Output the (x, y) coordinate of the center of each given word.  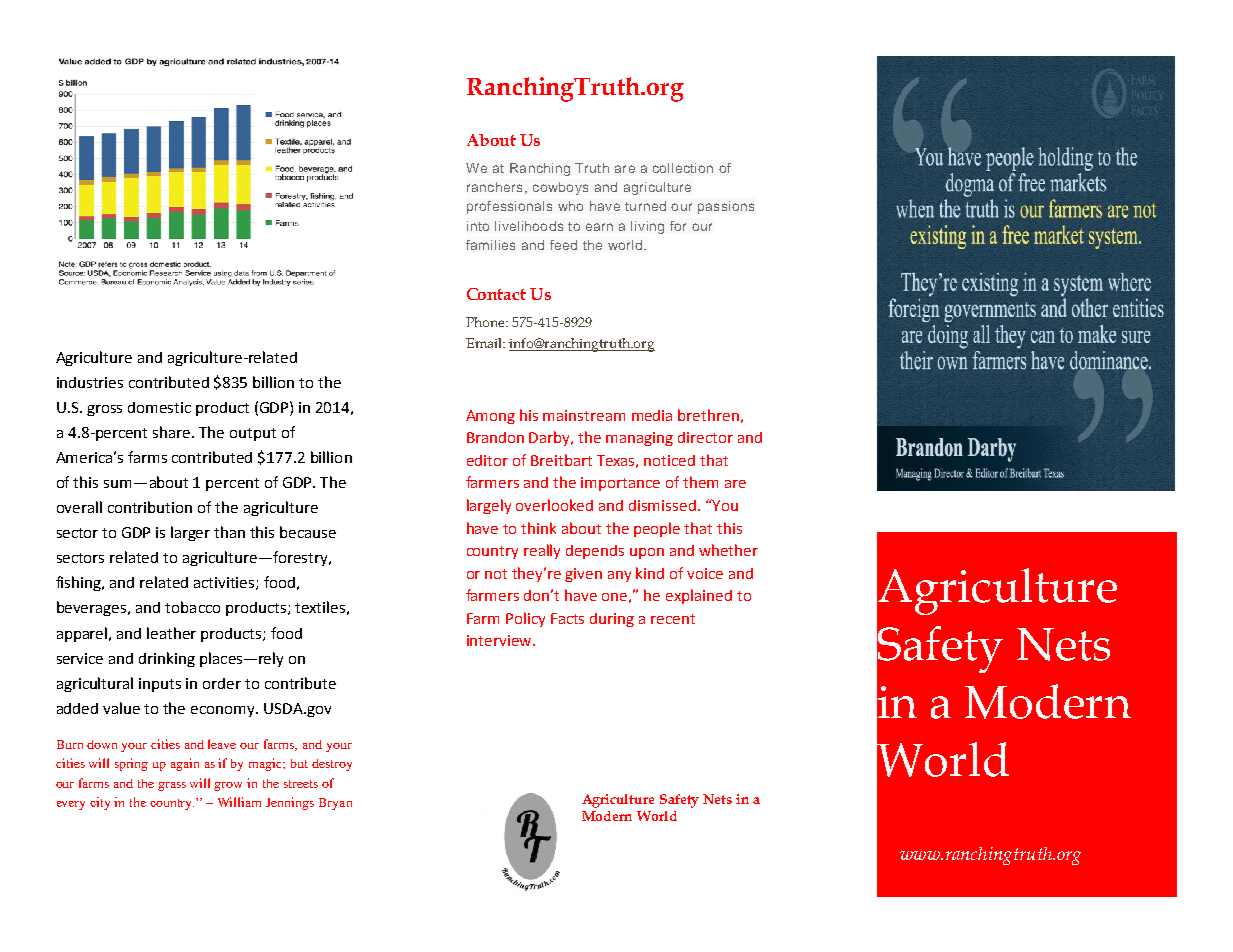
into (478, 226)
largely (489, 506)
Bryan (335, 804)
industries (90, 382)
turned (645, 206)
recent (673, 619)
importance (620, 484)
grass (172, 786)
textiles (320, 607)
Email (485, 343)
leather (171, 633)
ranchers (494, 187)
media (652, 415)
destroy (332, 765)
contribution (150, 507)
